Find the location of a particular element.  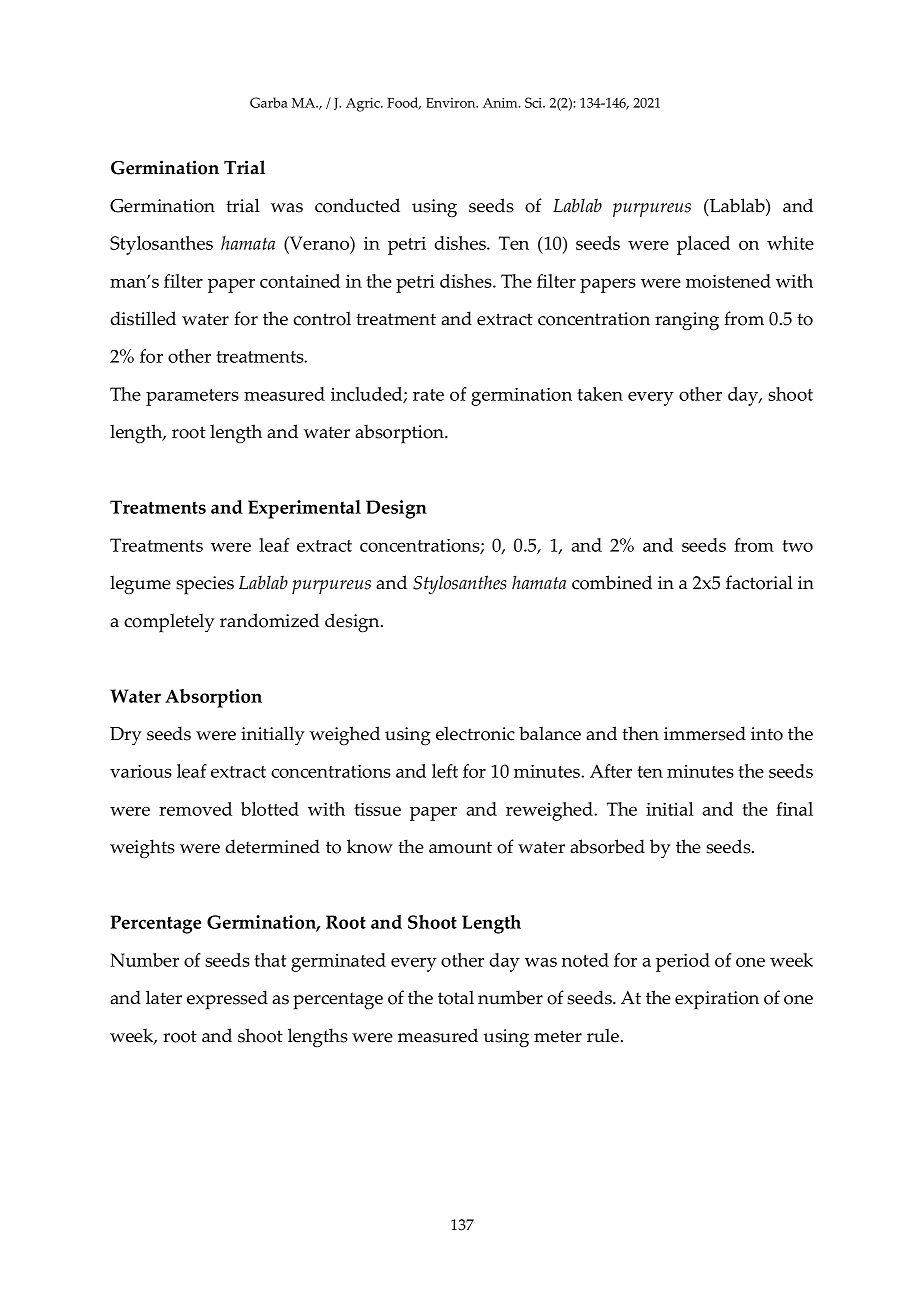

taken is located at coordinates (600, 394).
